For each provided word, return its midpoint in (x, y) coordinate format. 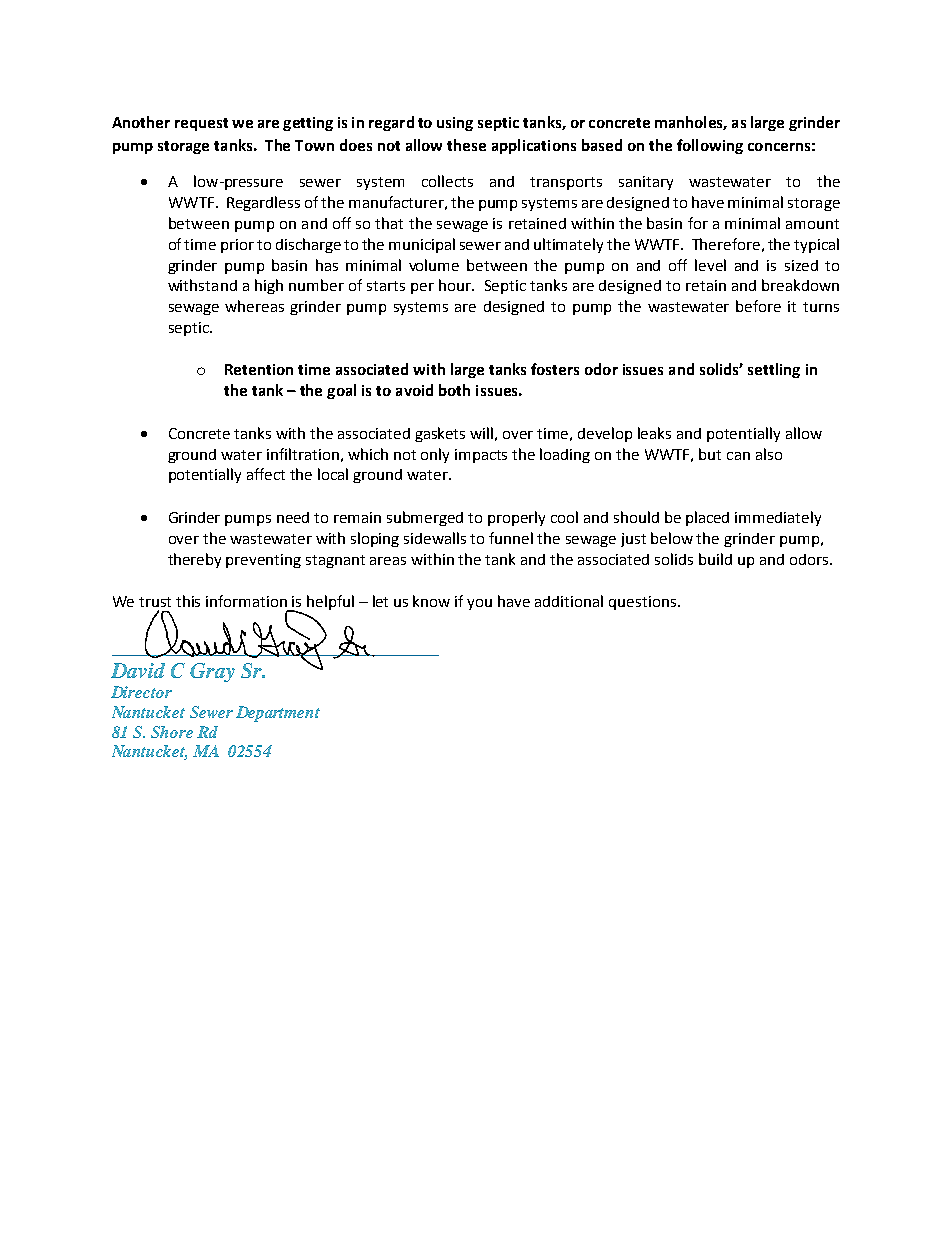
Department (278, 714)
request (201, 124)
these (466, 145)
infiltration (303, 454)
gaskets (440, 434)
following (710, 146)
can (738, 456)
